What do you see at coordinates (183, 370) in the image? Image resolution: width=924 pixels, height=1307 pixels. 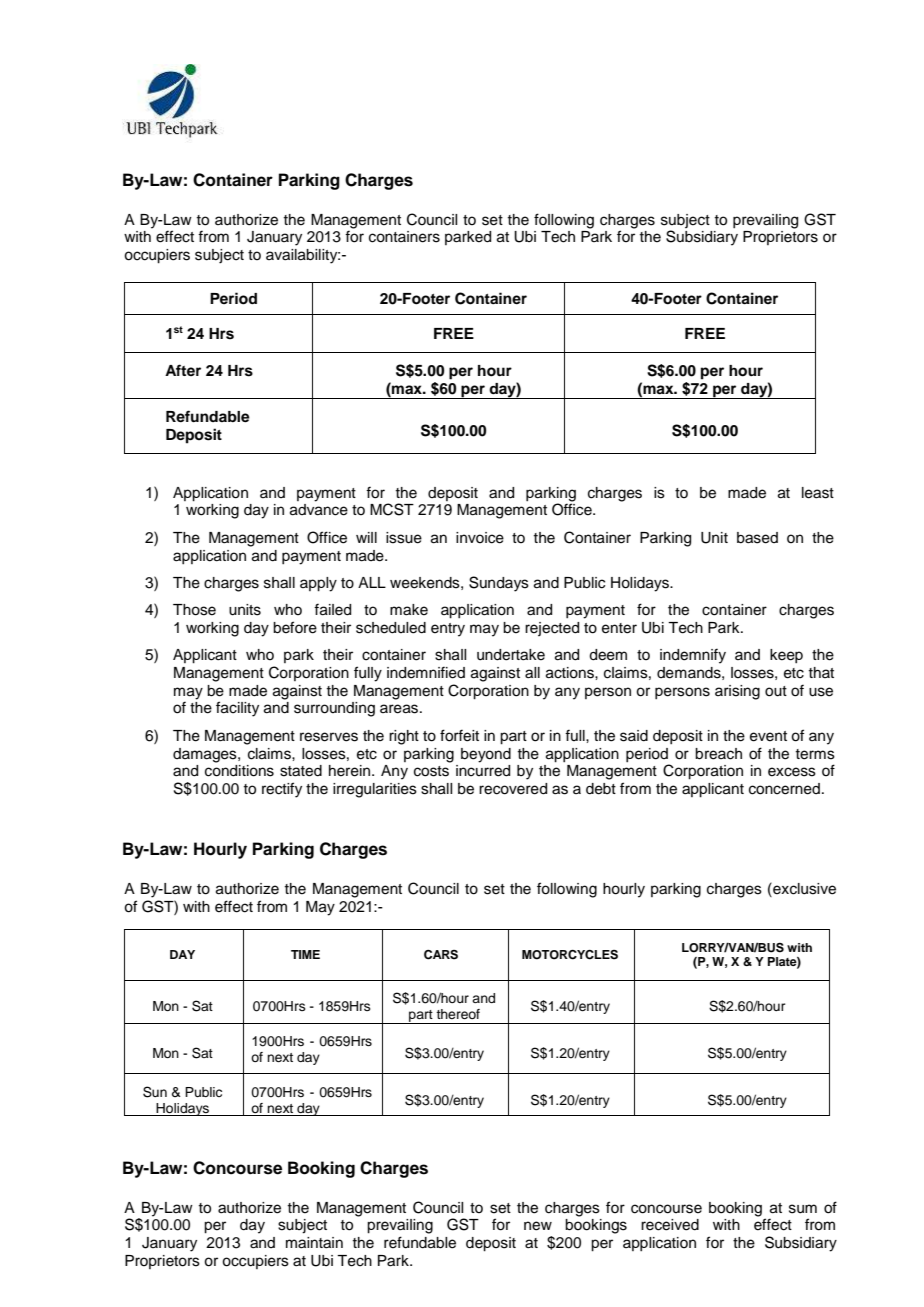 I see `After` at bounding box center [183, 370].
